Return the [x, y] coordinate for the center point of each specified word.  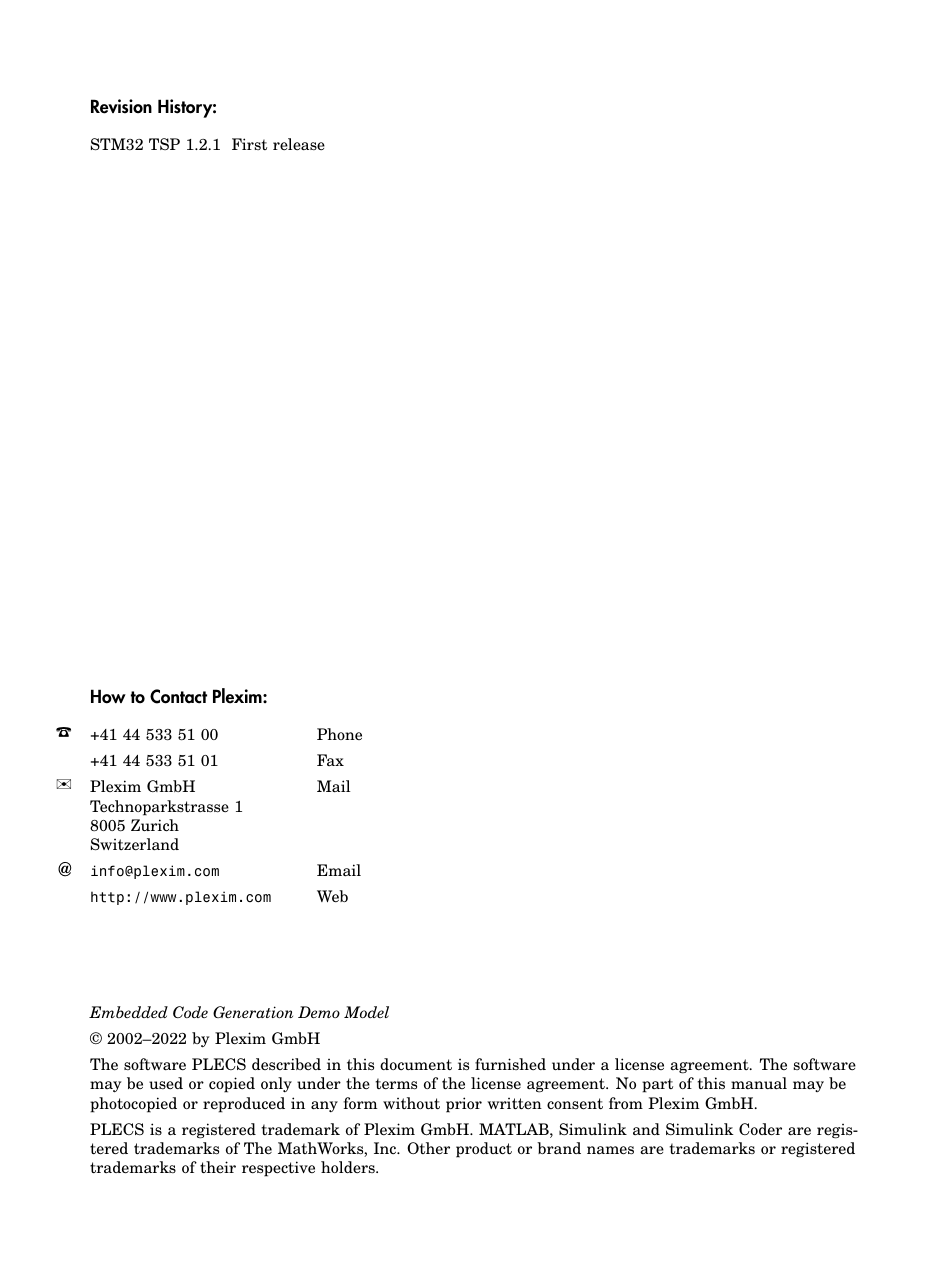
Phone [339, 734]
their [218, 1167]
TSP [164, 144]
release [299, 144]
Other [428, 1148]
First [249, 144]
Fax [330, 760]
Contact [178, 696]
